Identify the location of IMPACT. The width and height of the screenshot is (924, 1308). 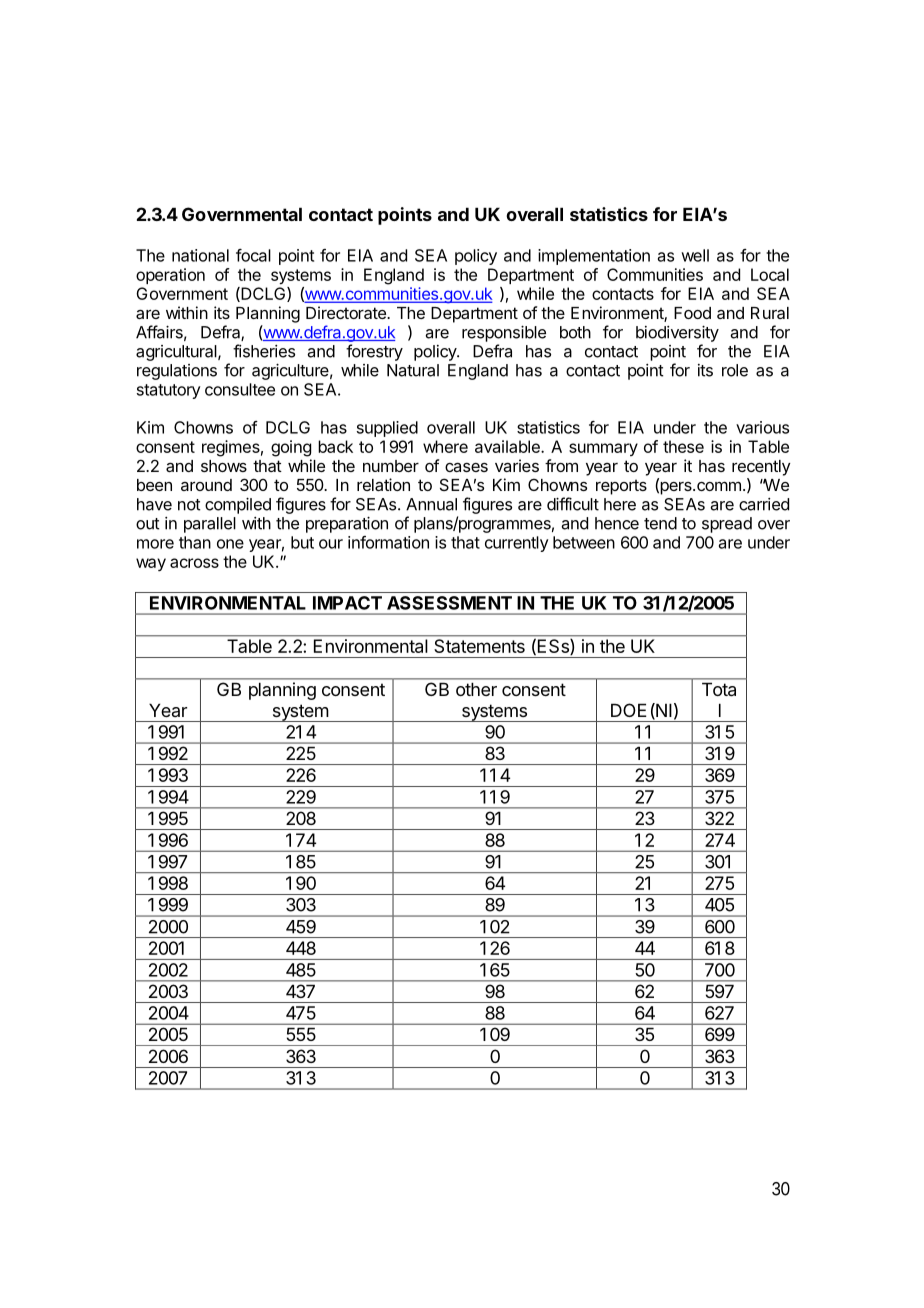
(347, 603).
